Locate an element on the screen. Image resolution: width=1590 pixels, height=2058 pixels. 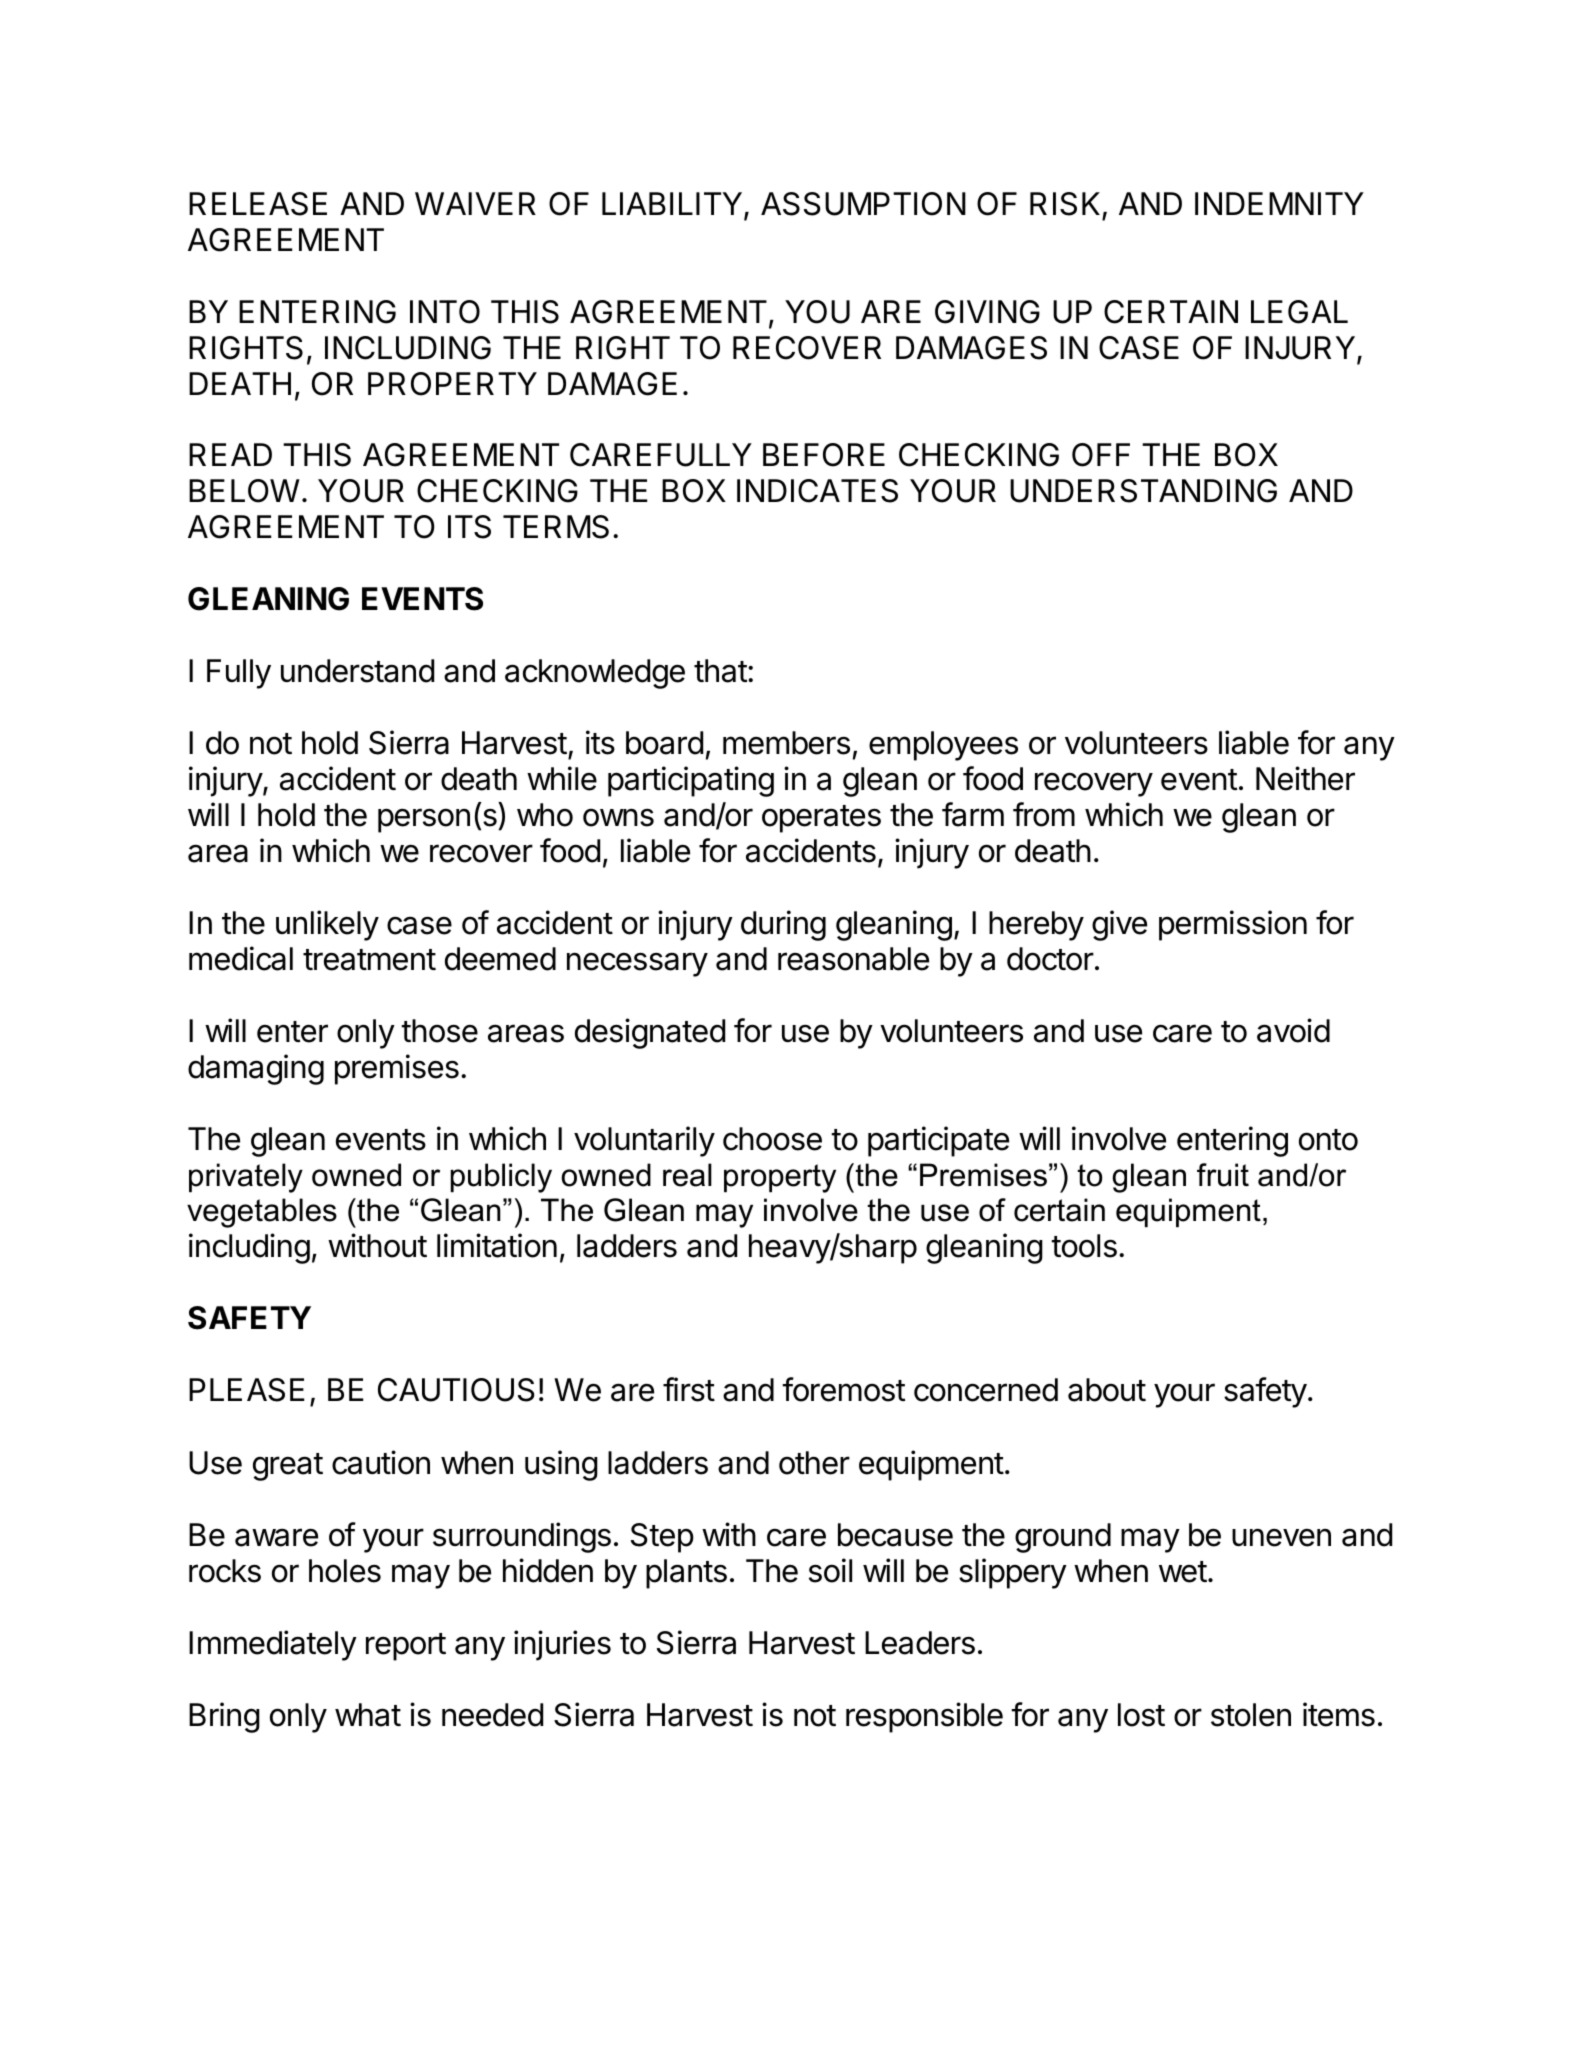
stolen is located at coordinates (1251, 1715).
